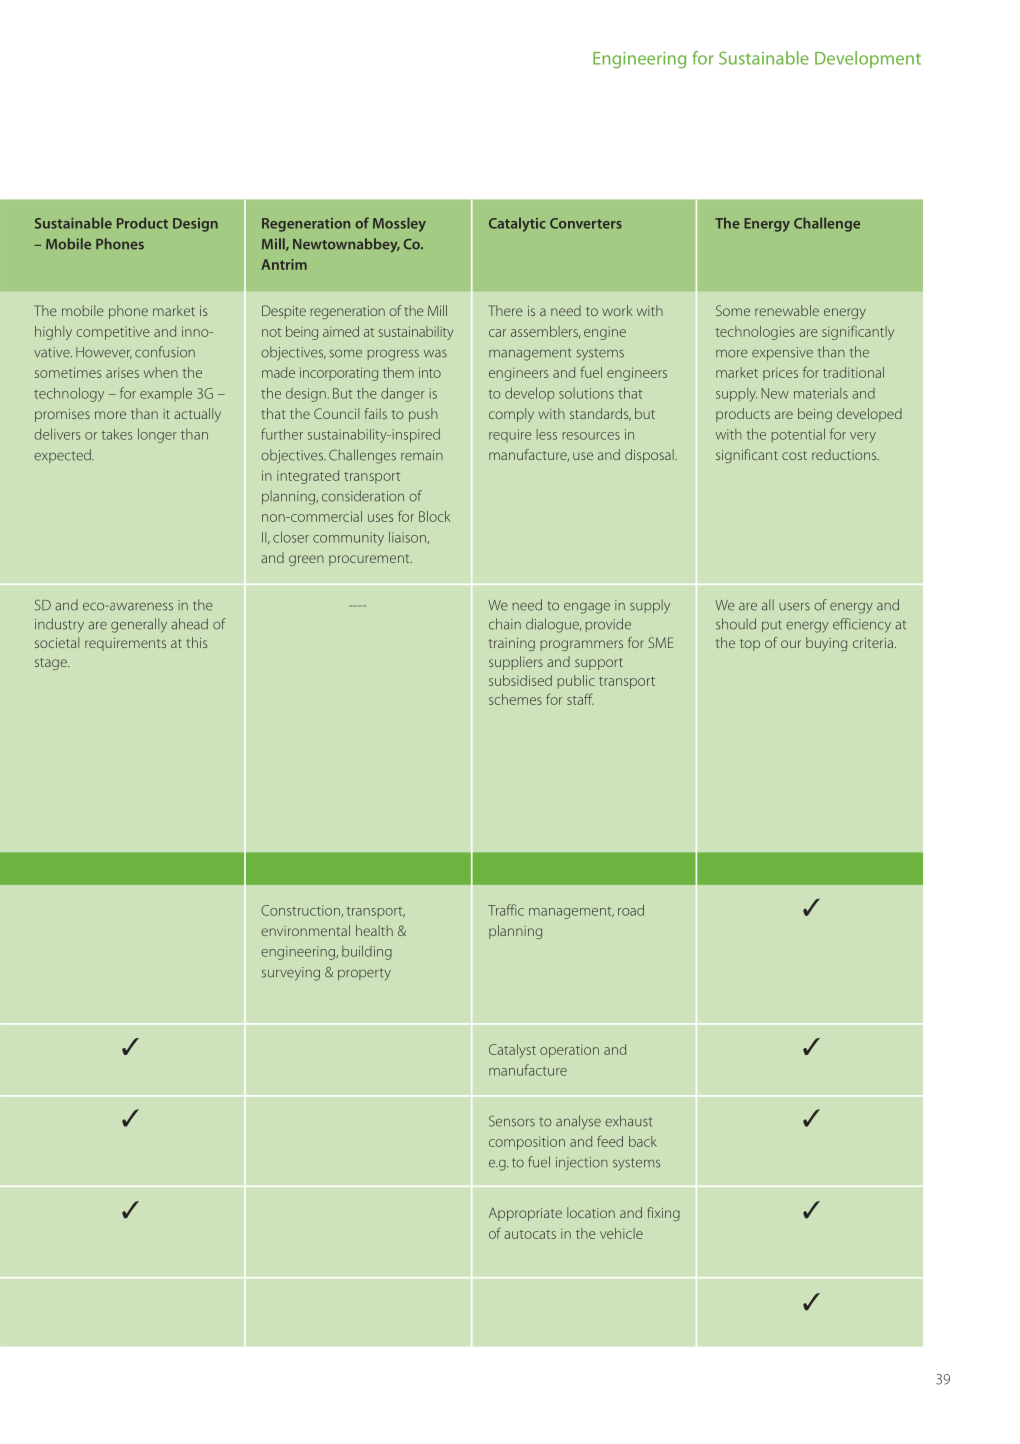 This document has width=1020, height=1444. Describe the element at coordinates (750, 645) in the document. I see `top` at that location.
